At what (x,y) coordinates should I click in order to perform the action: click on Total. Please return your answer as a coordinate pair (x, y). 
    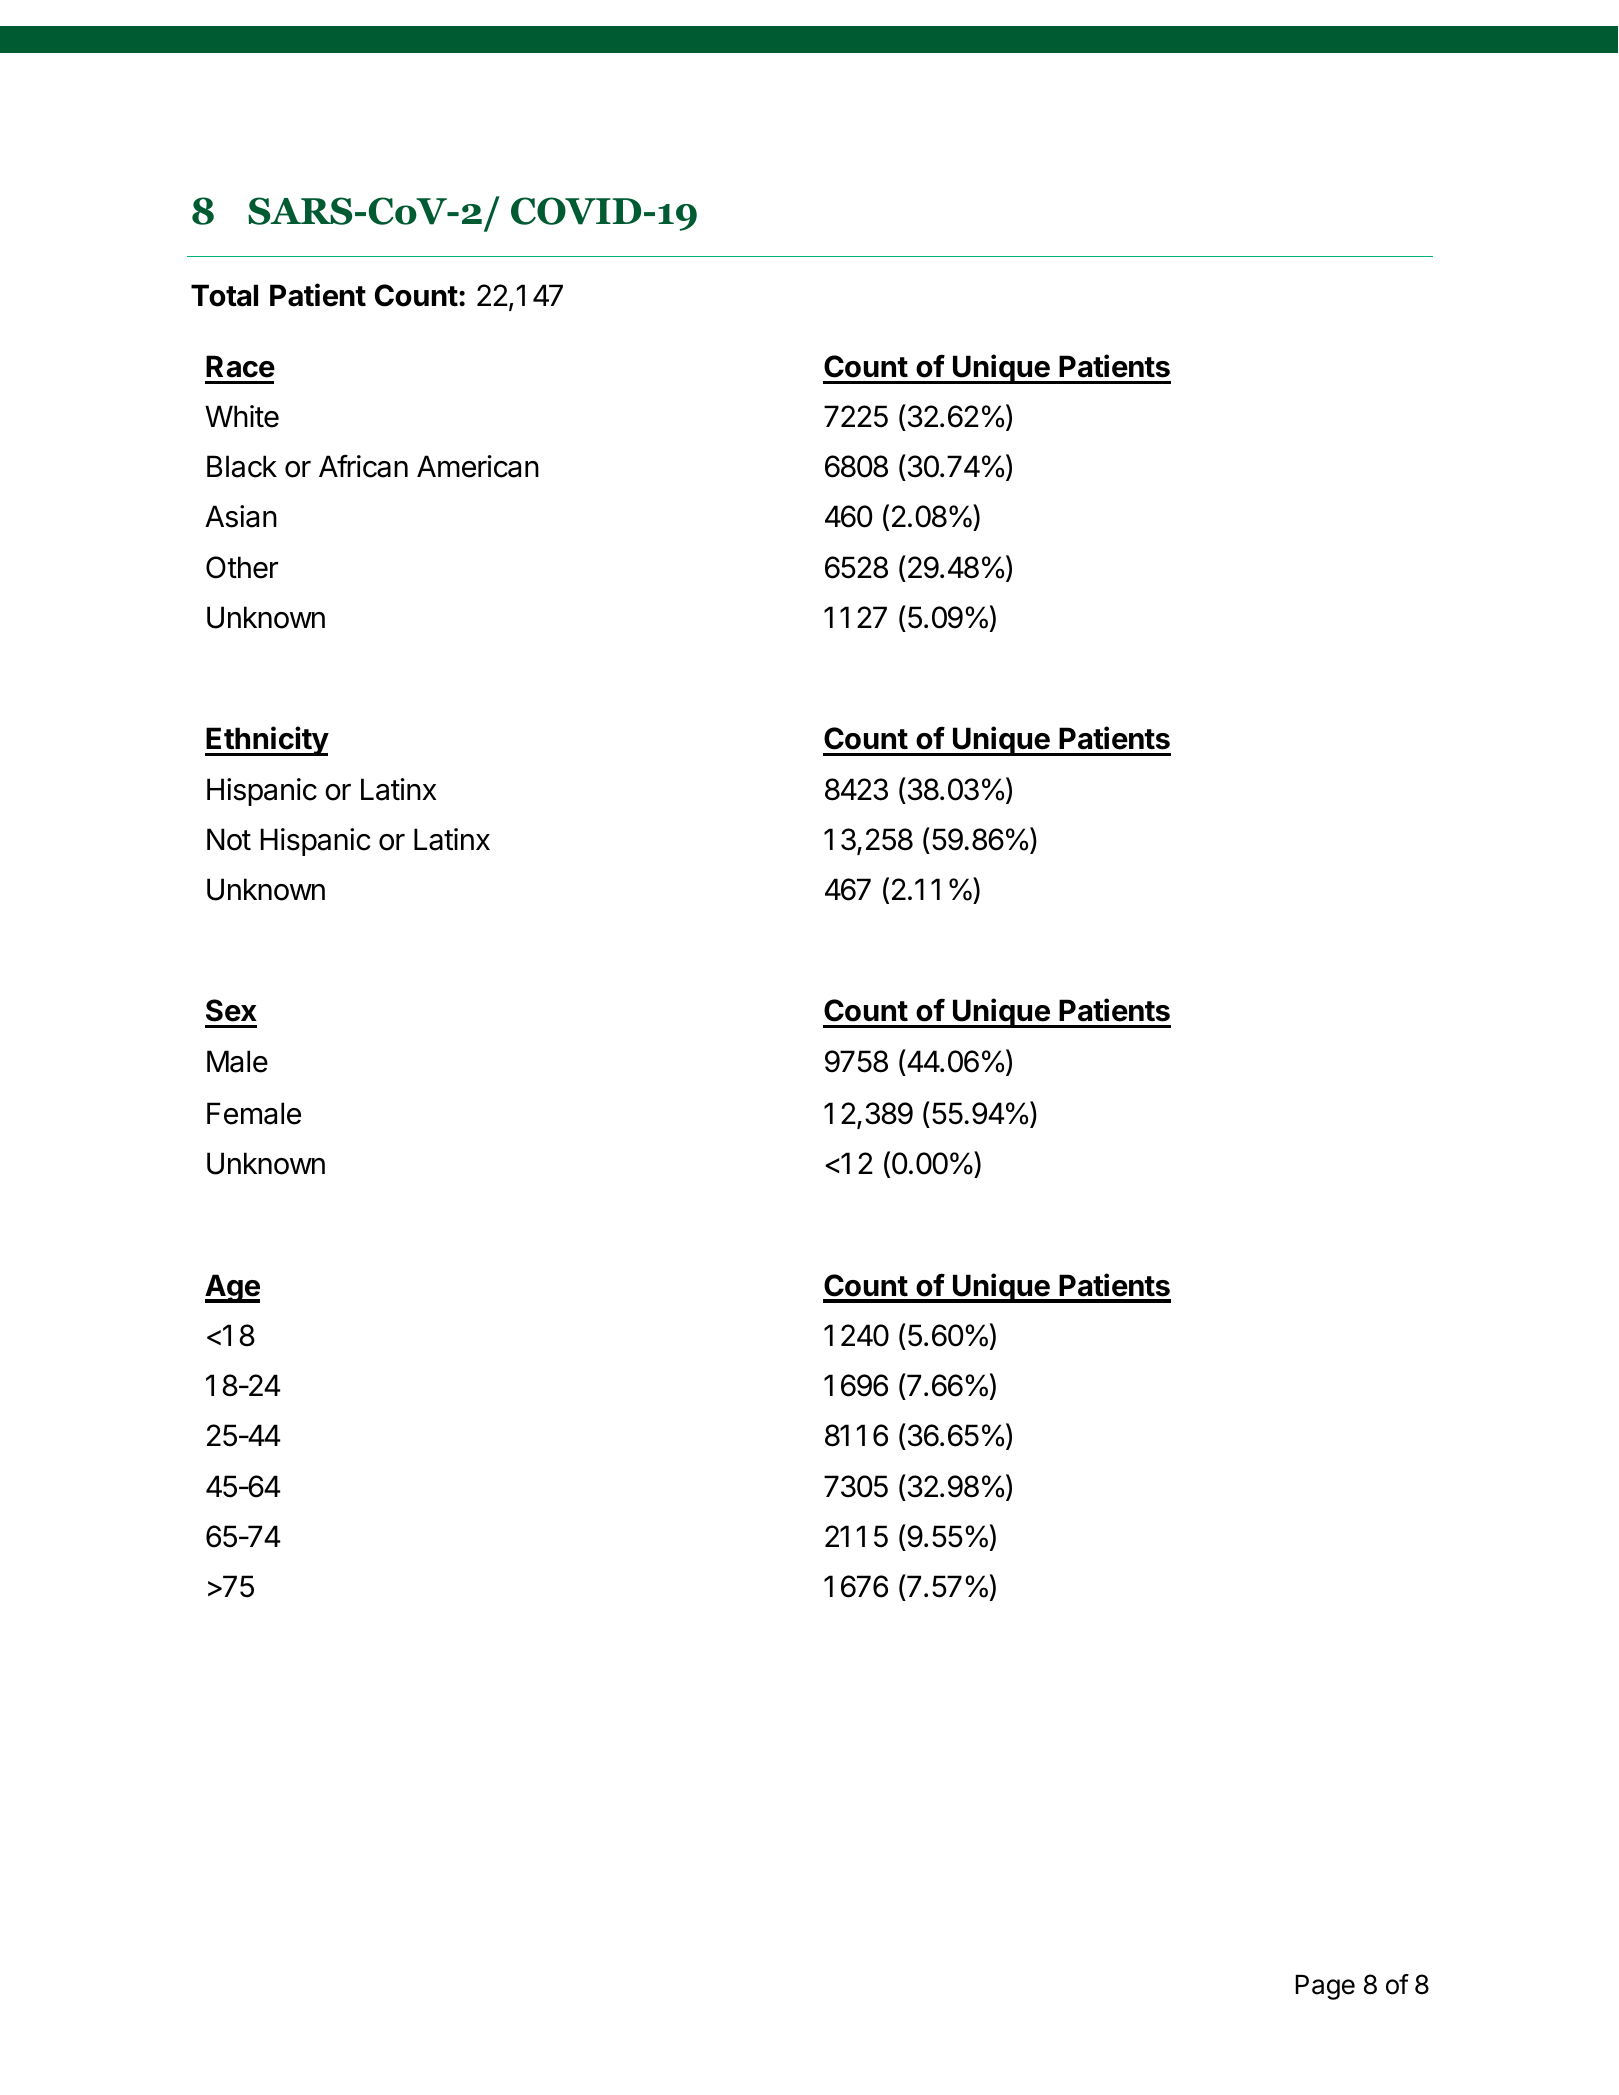
    Looking at the image, I should click on (224, 295).
